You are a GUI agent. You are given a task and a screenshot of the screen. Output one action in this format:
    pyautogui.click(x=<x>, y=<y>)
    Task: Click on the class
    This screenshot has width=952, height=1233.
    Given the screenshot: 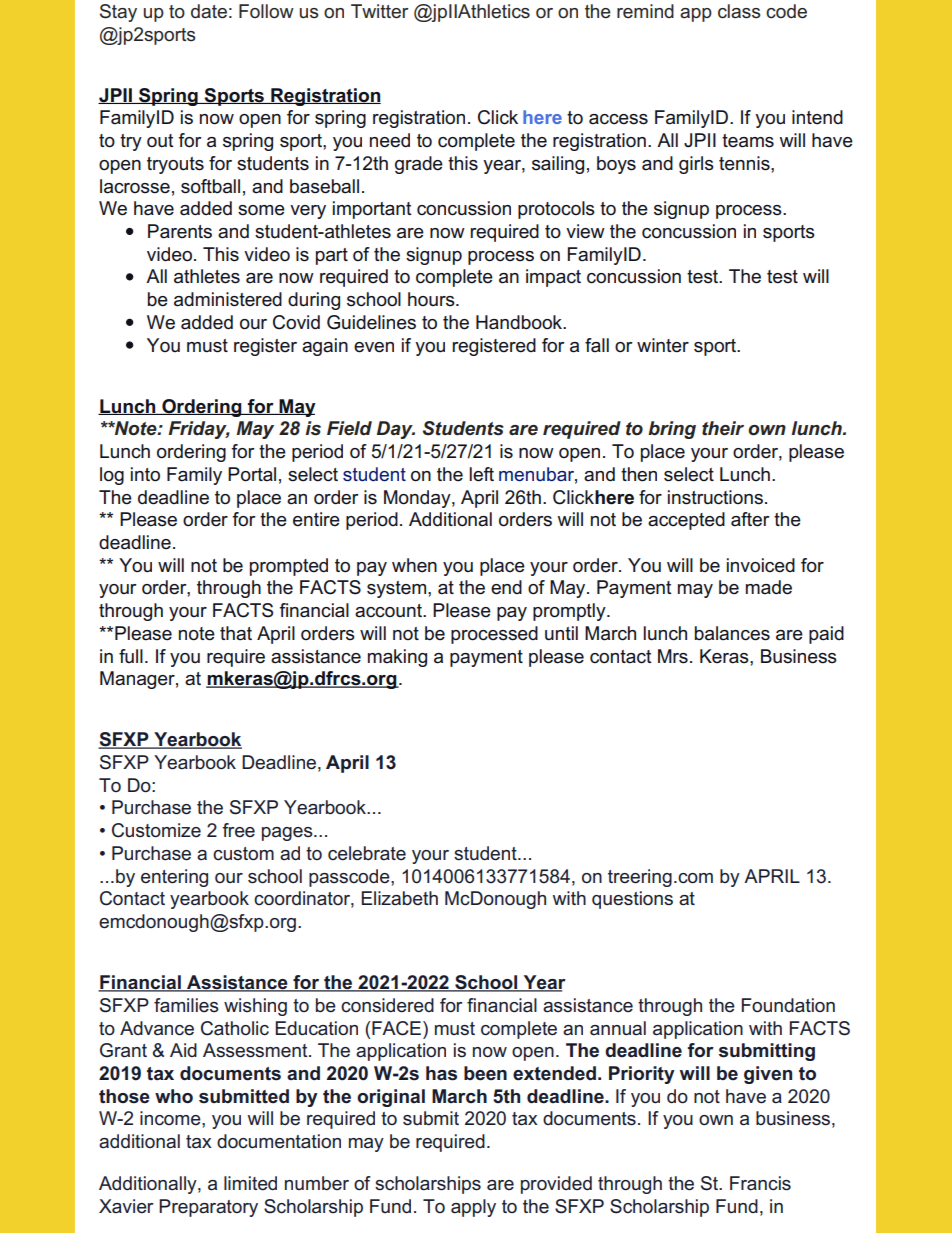 What is the action you would take?
    pyautogui.click(x=739, y=11)
